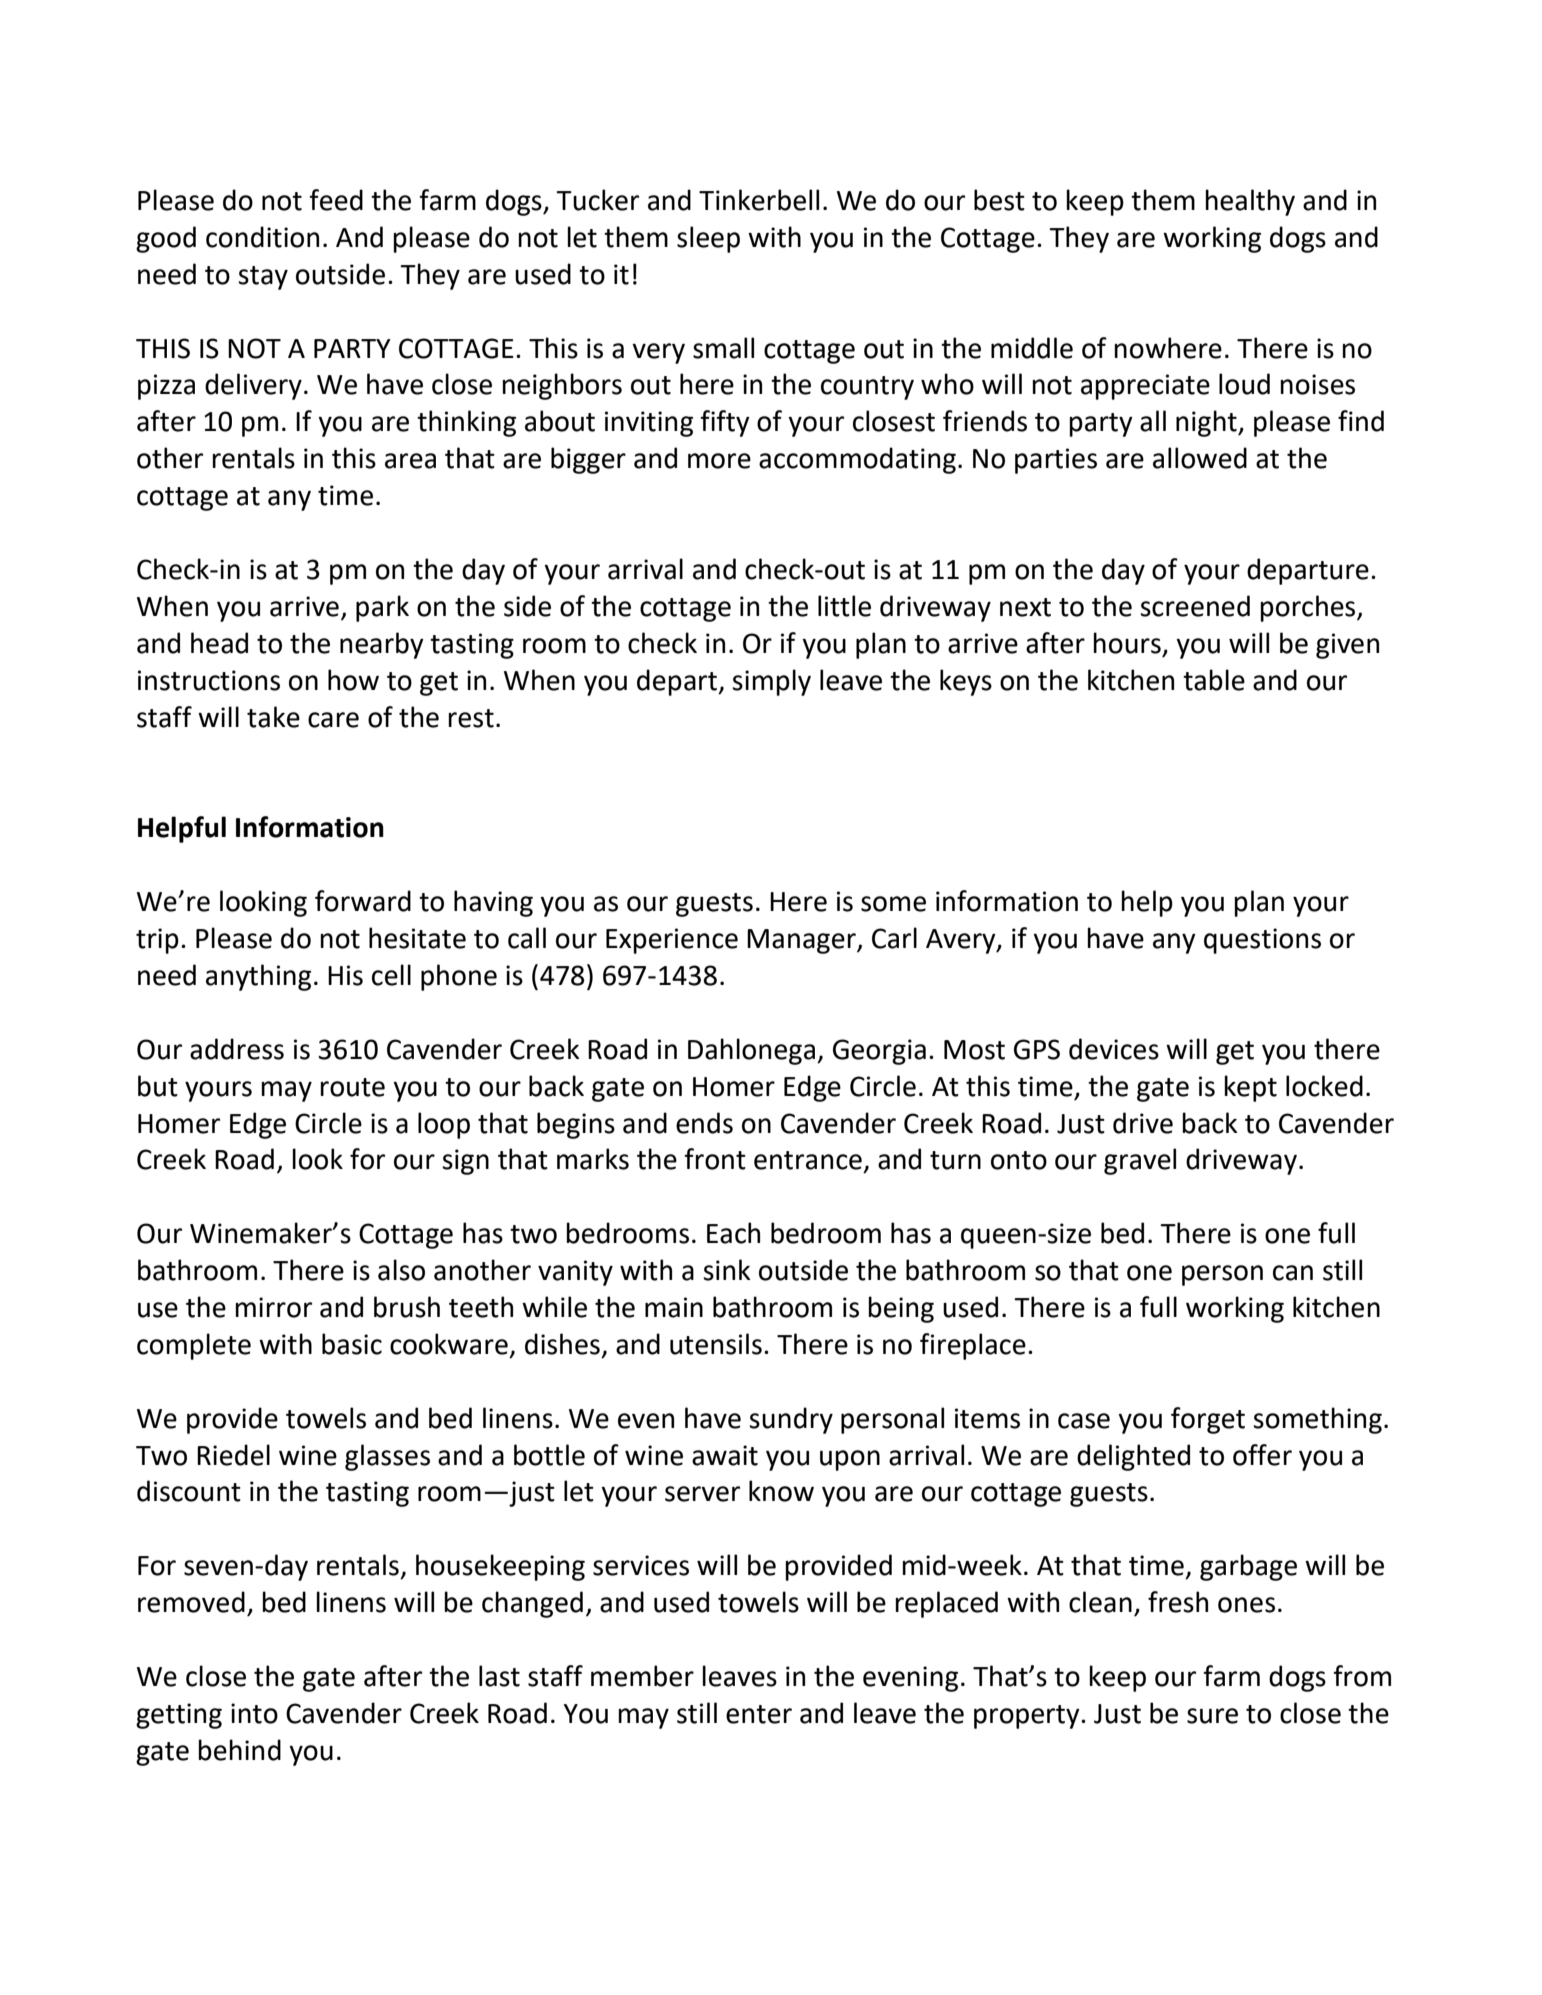 The image size is (1542, 1995). Describe the element at coordinates (802, 941) in the screenshot. I see `Manager` at that location.
